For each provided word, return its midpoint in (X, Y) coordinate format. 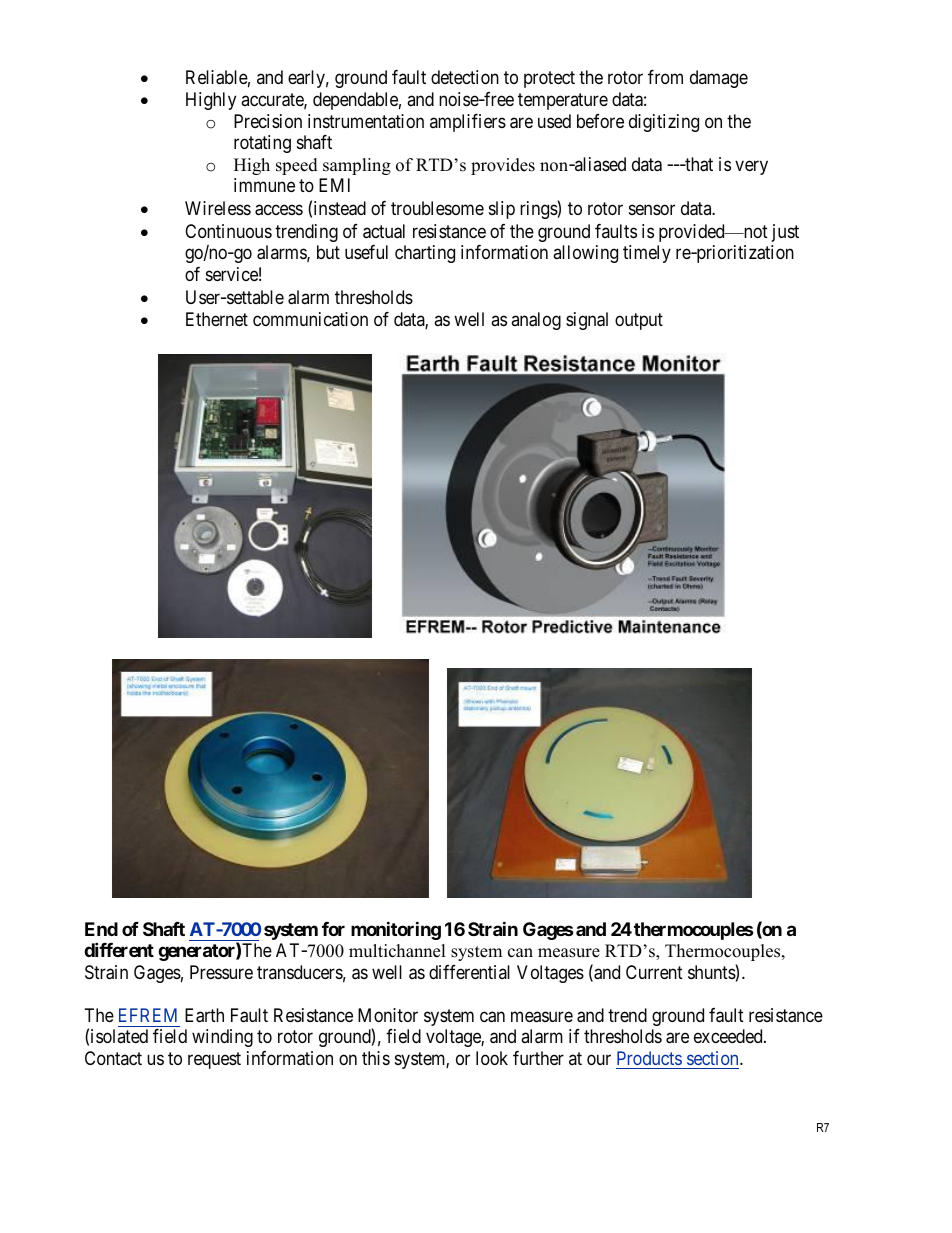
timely (647, 254)
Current (654, 972)
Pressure (221, 972)
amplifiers (468, 123)
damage (719, 79)
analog (536, 321)
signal (587, 321)
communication (310, 319)
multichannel (397, 951)
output (639, 321)
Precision (268, 121)
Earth (204, 1015)
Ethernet (217, 319)
